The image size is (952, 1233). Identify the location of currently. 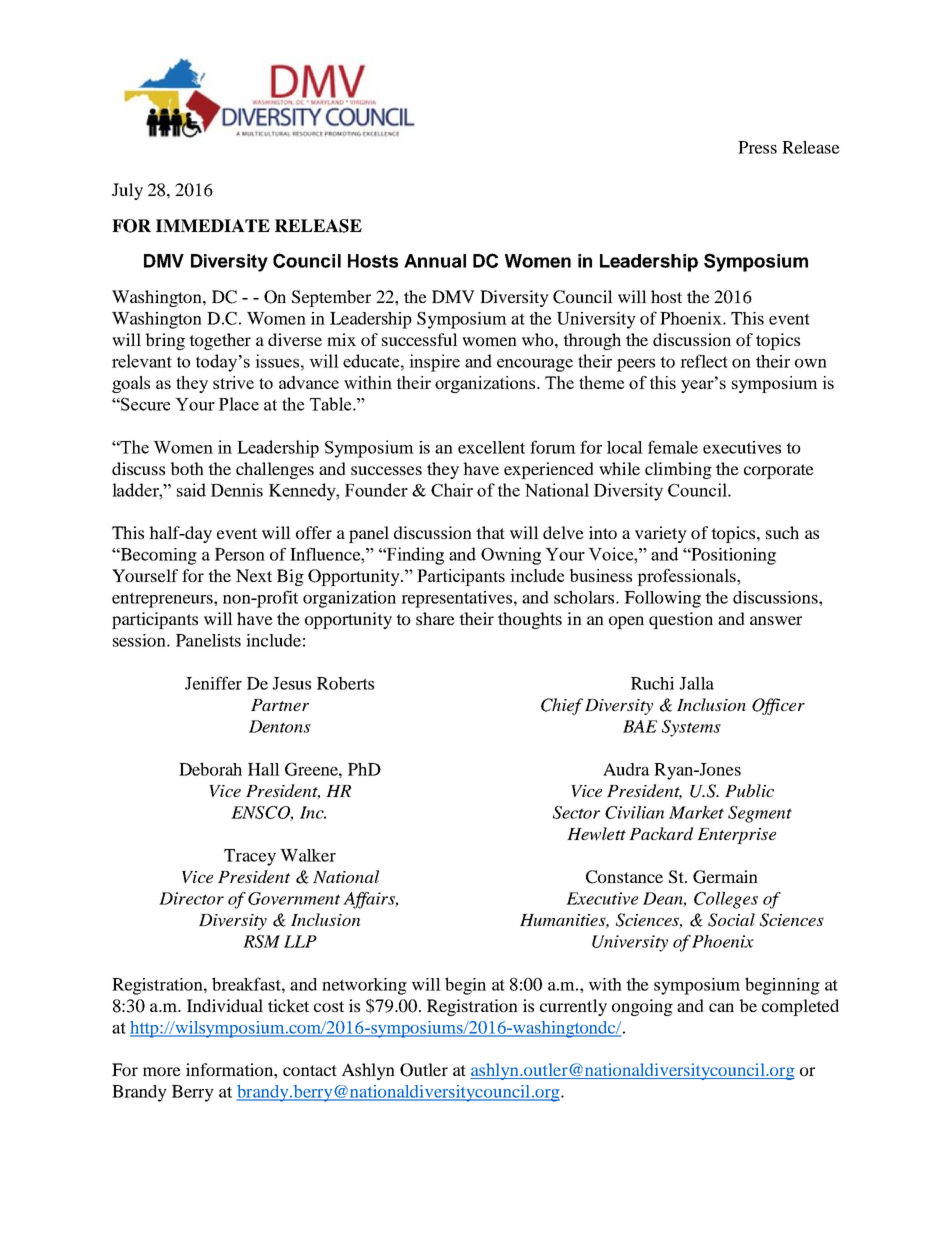
(573, 1007).
